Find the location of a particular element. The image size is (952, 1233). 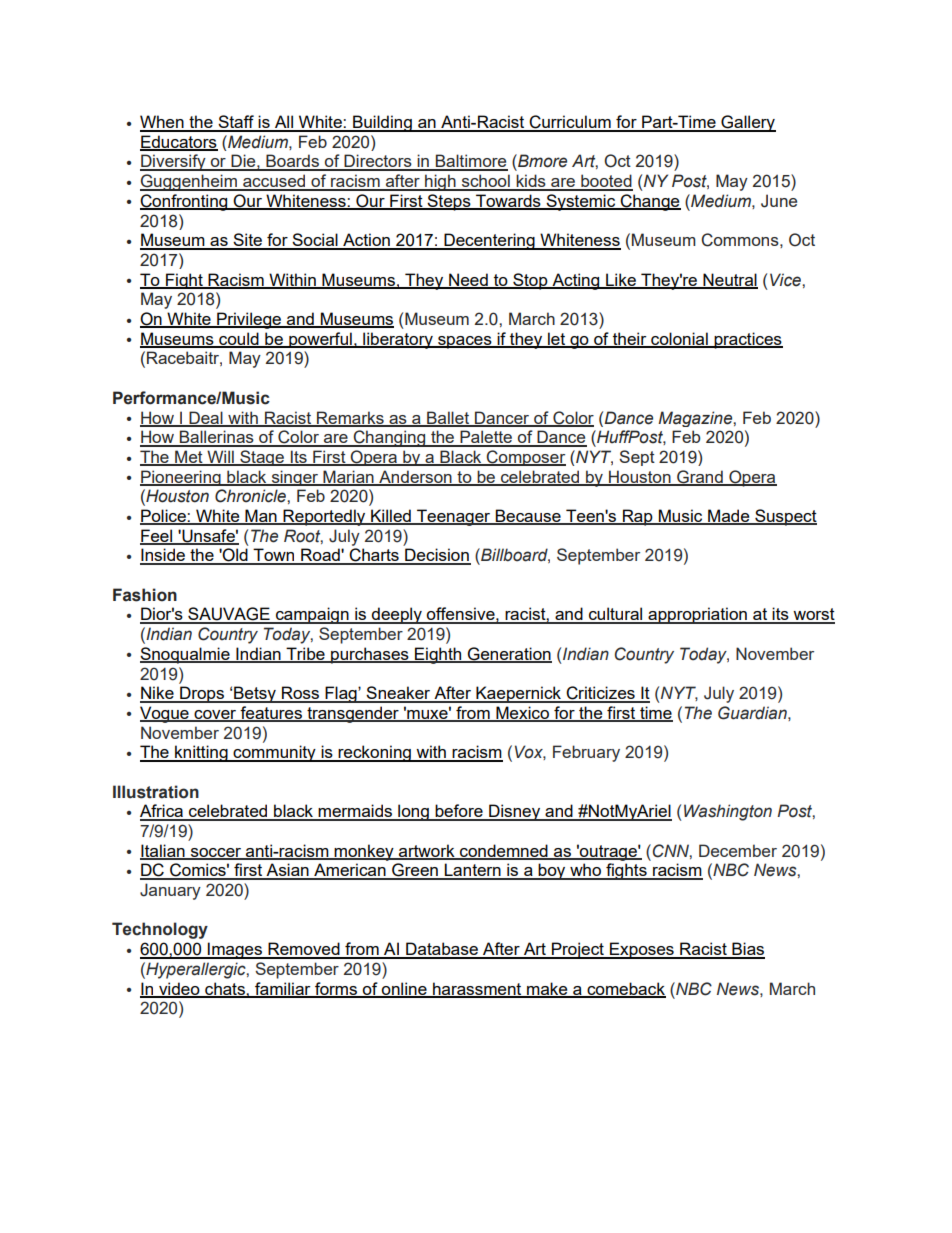

Town is located at coordinates (274, 556).
